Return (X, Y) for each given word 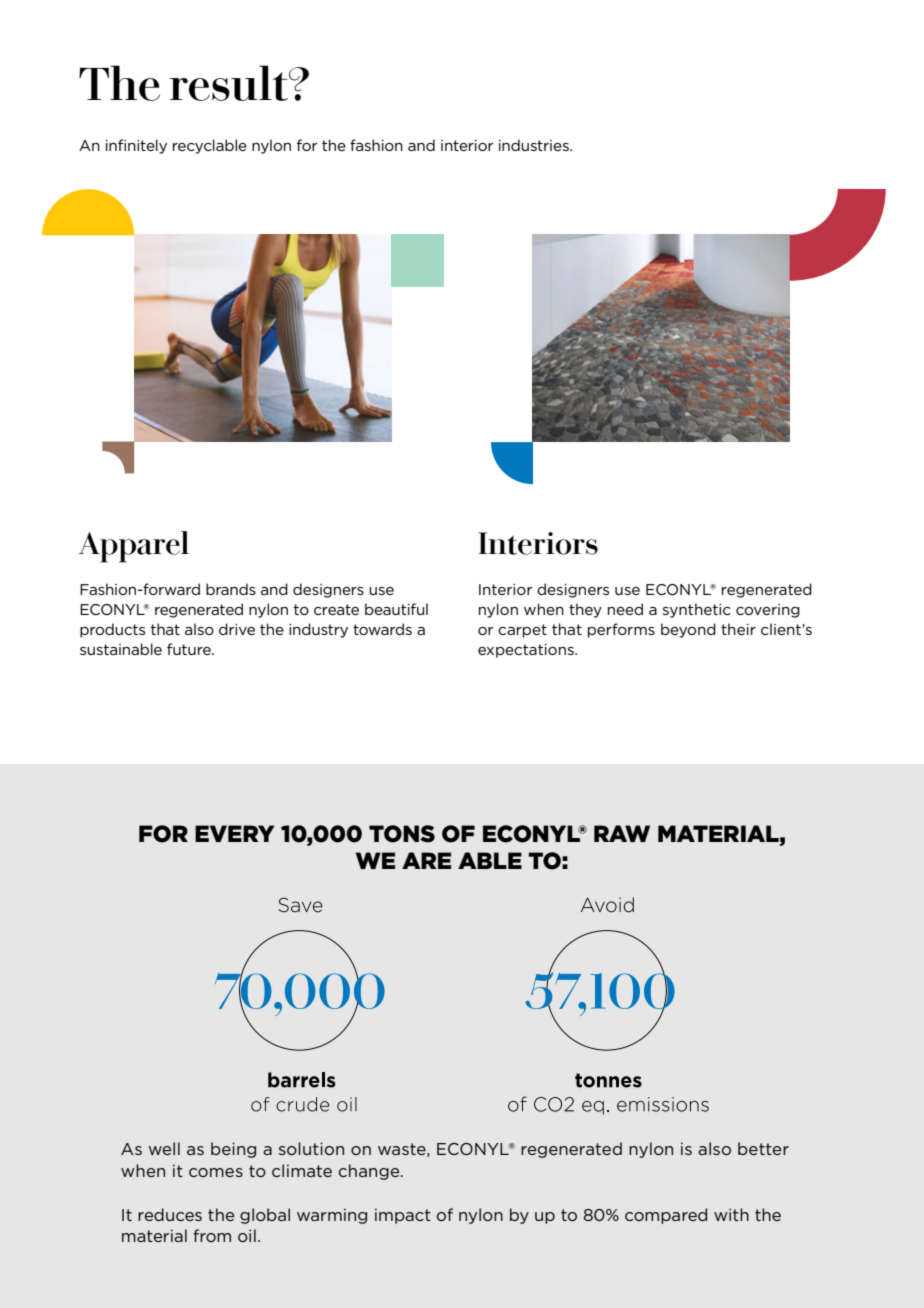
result (230, 83)
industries (535, 145)
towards (382, 629)
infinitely (136, 146)
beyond (688, 630)
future (190, 649)
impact (403, 1216)
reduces (170, 1214)
